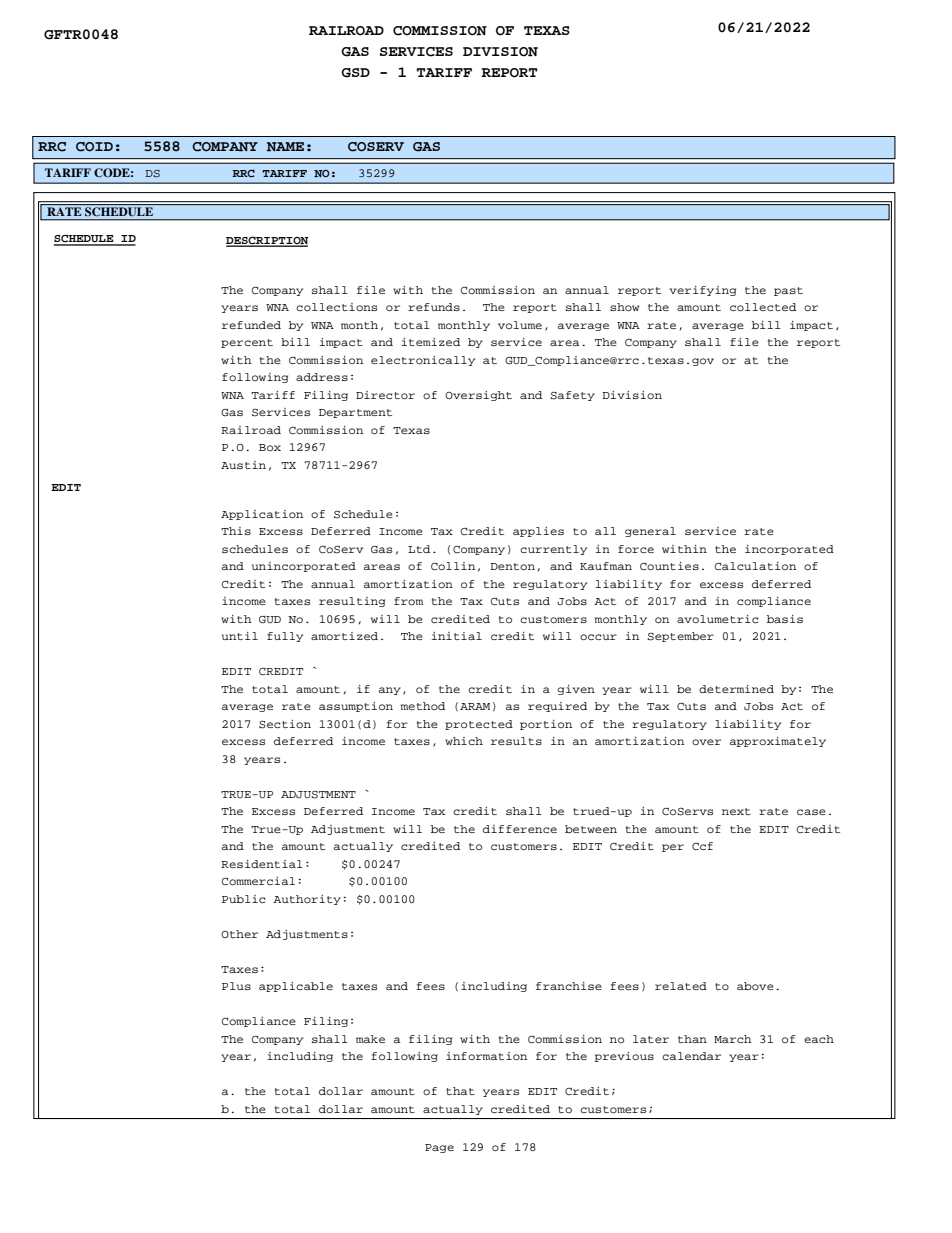  Describe the element at coordinates (785, 619) in the page. I see `basis` at that location.
